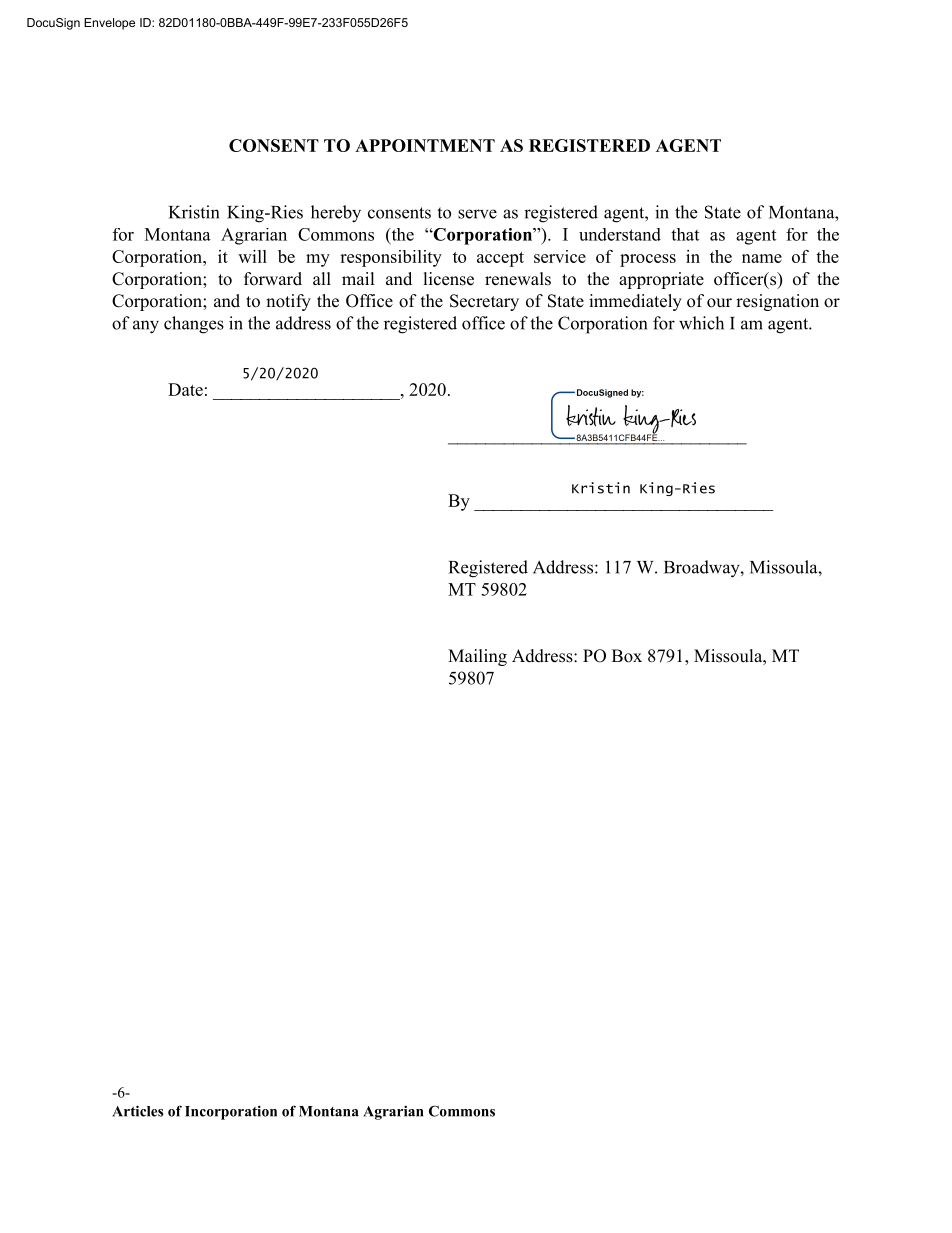 Image resolution: width=952 pixels, height=1233 pixels. I want to click on forward, so click(273, 279).
